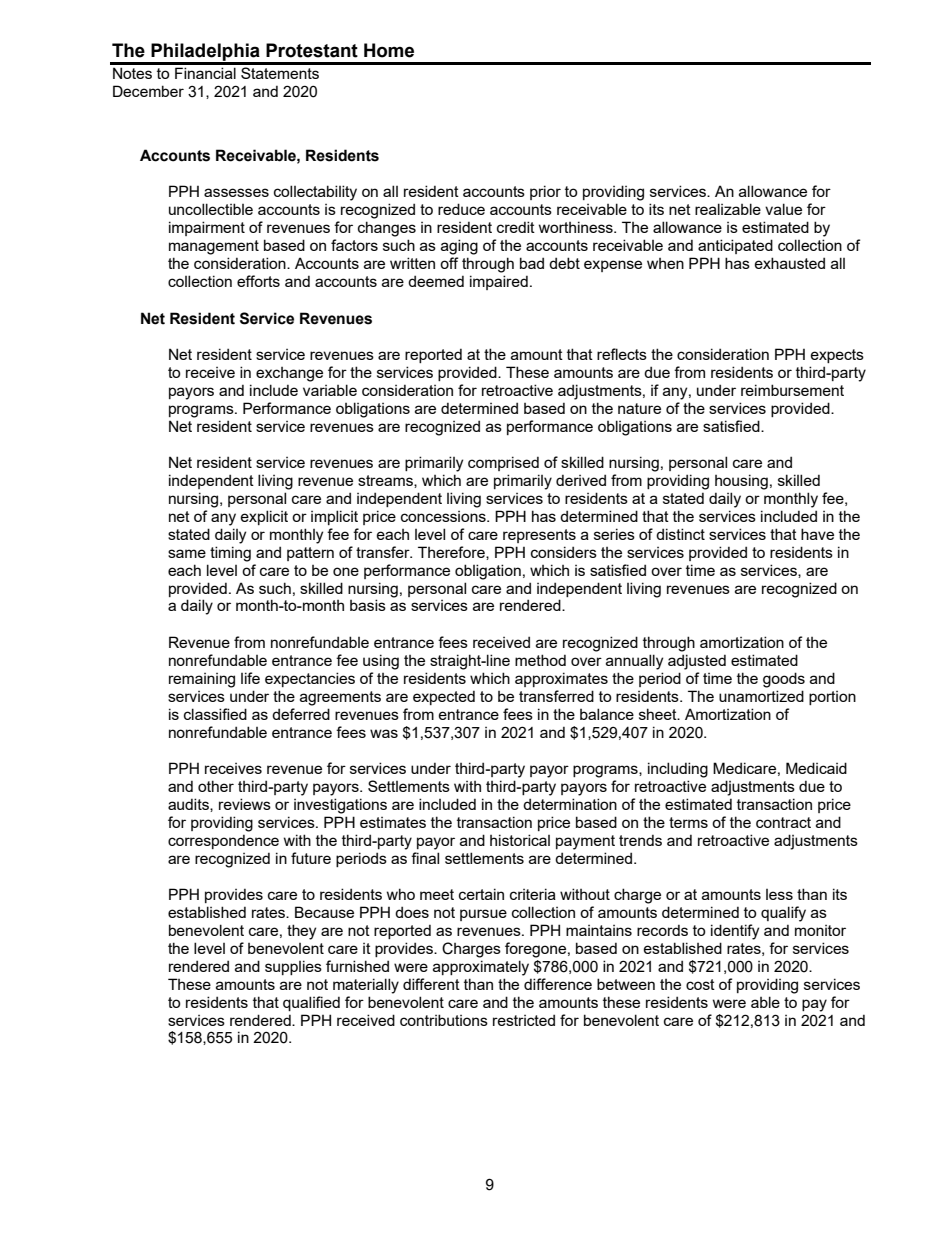 This screenshot has height=1233, width=952. What do you see at coordinates (250, 678) in the screenshot?
I see `life` at bounding box center [250, 678].
